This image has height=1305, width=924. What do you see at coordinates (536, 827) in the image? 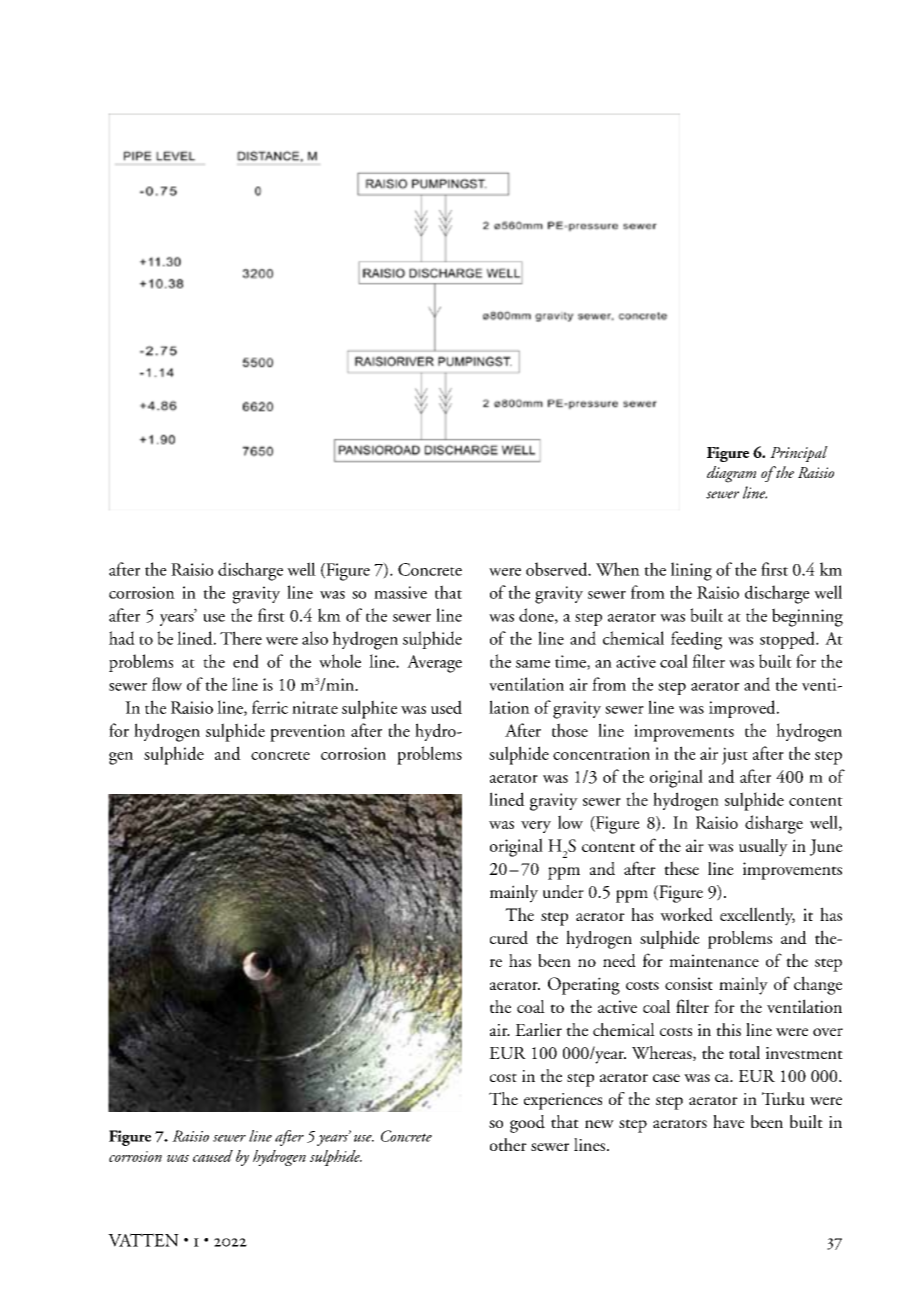
I see `very` at bounding box center [536, 827].
